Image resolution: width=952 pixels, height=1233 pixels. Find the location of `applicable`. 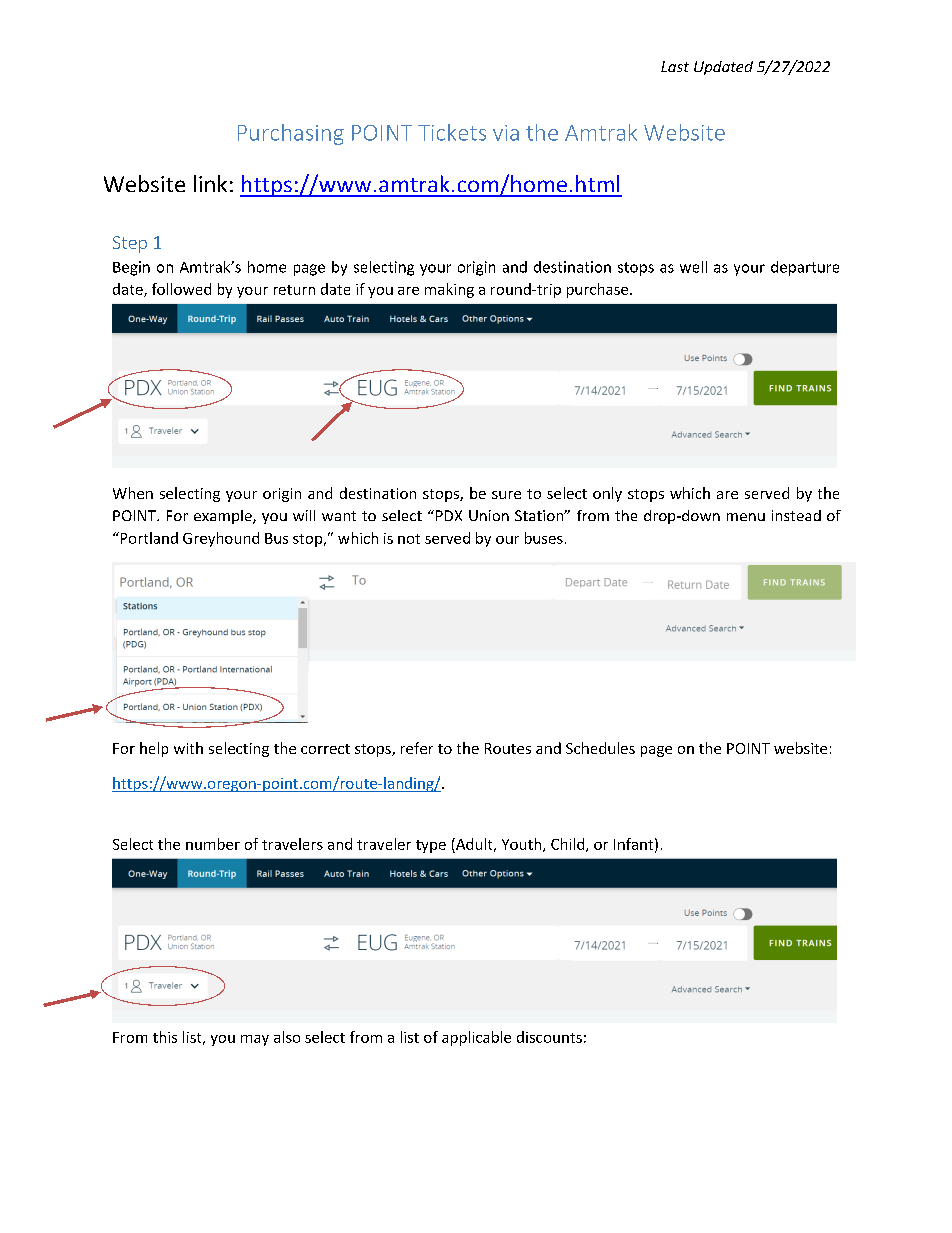

applicable is located at coordinates (476, 1038).
